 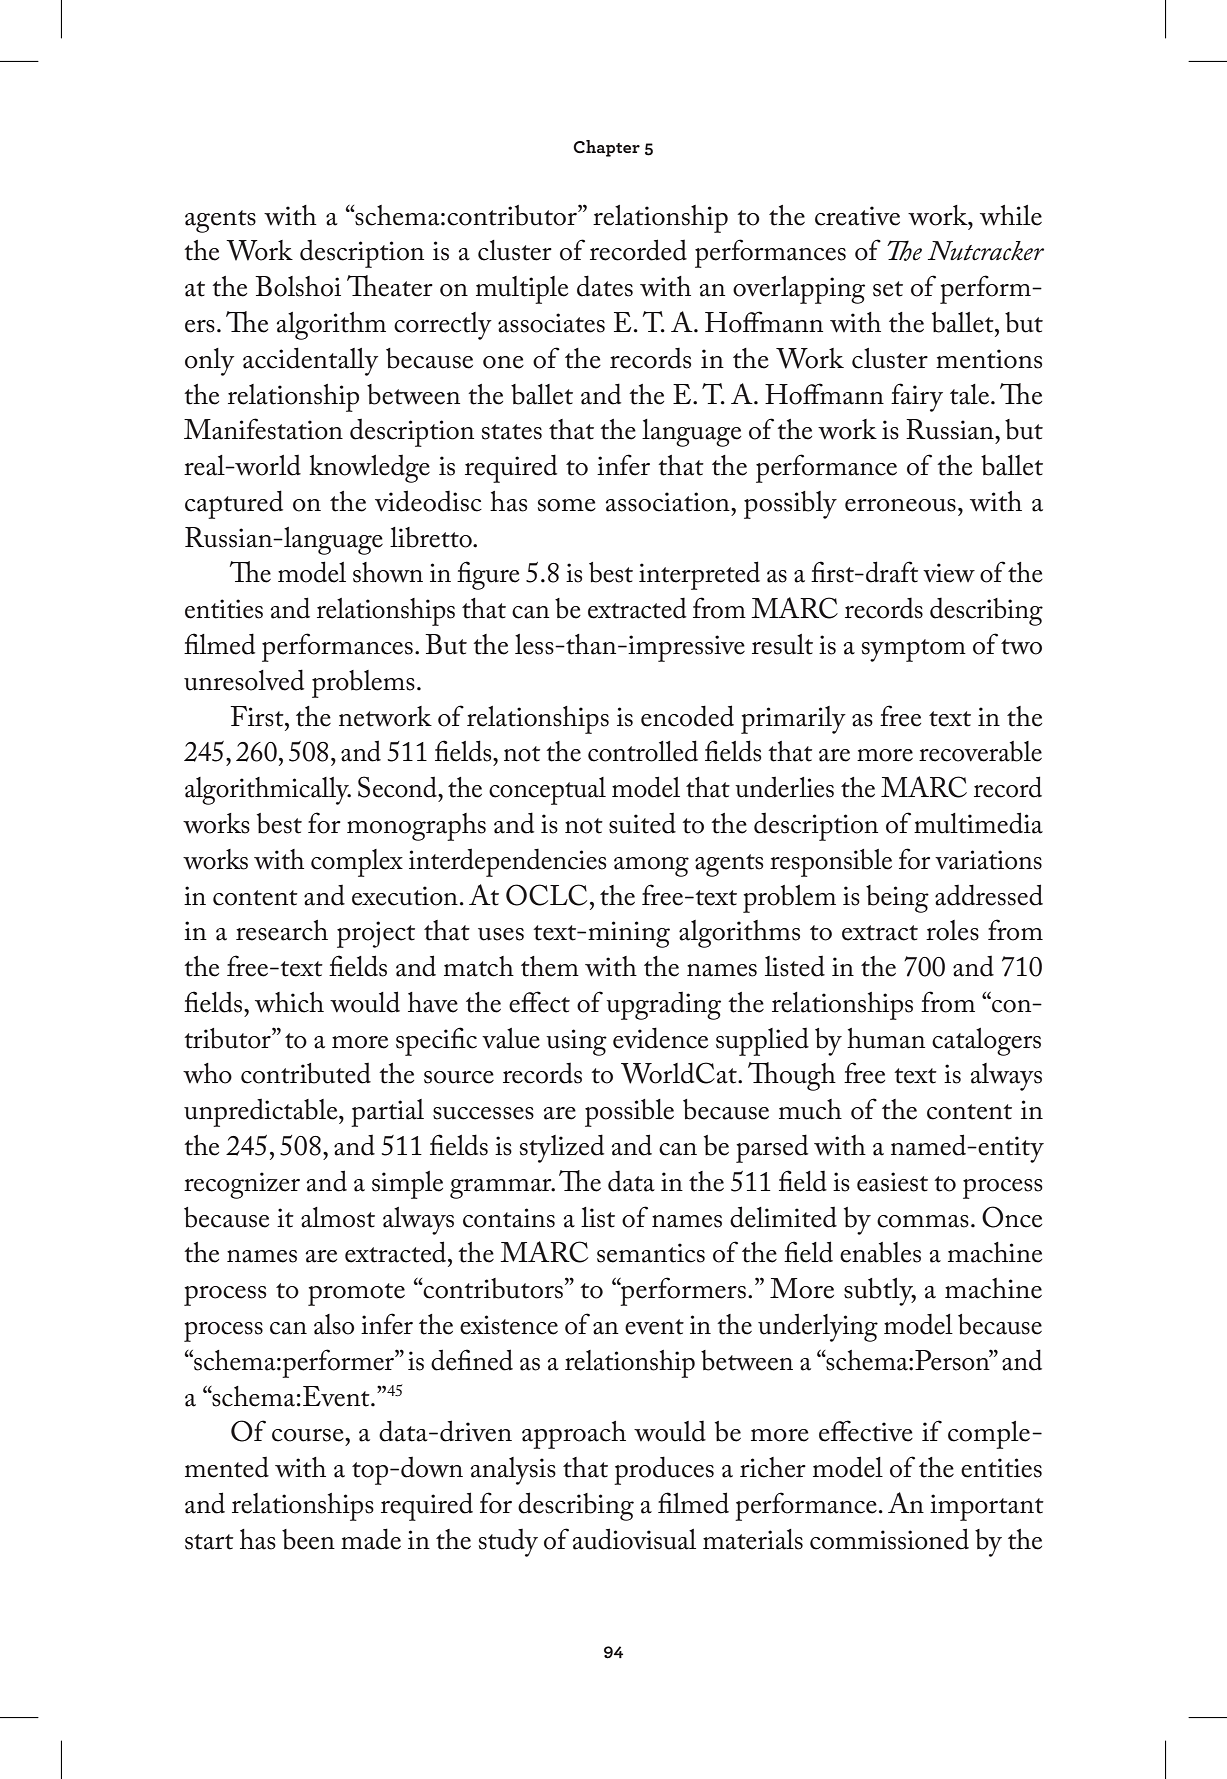 I want to click on been, so click(x=308, y=1539).
